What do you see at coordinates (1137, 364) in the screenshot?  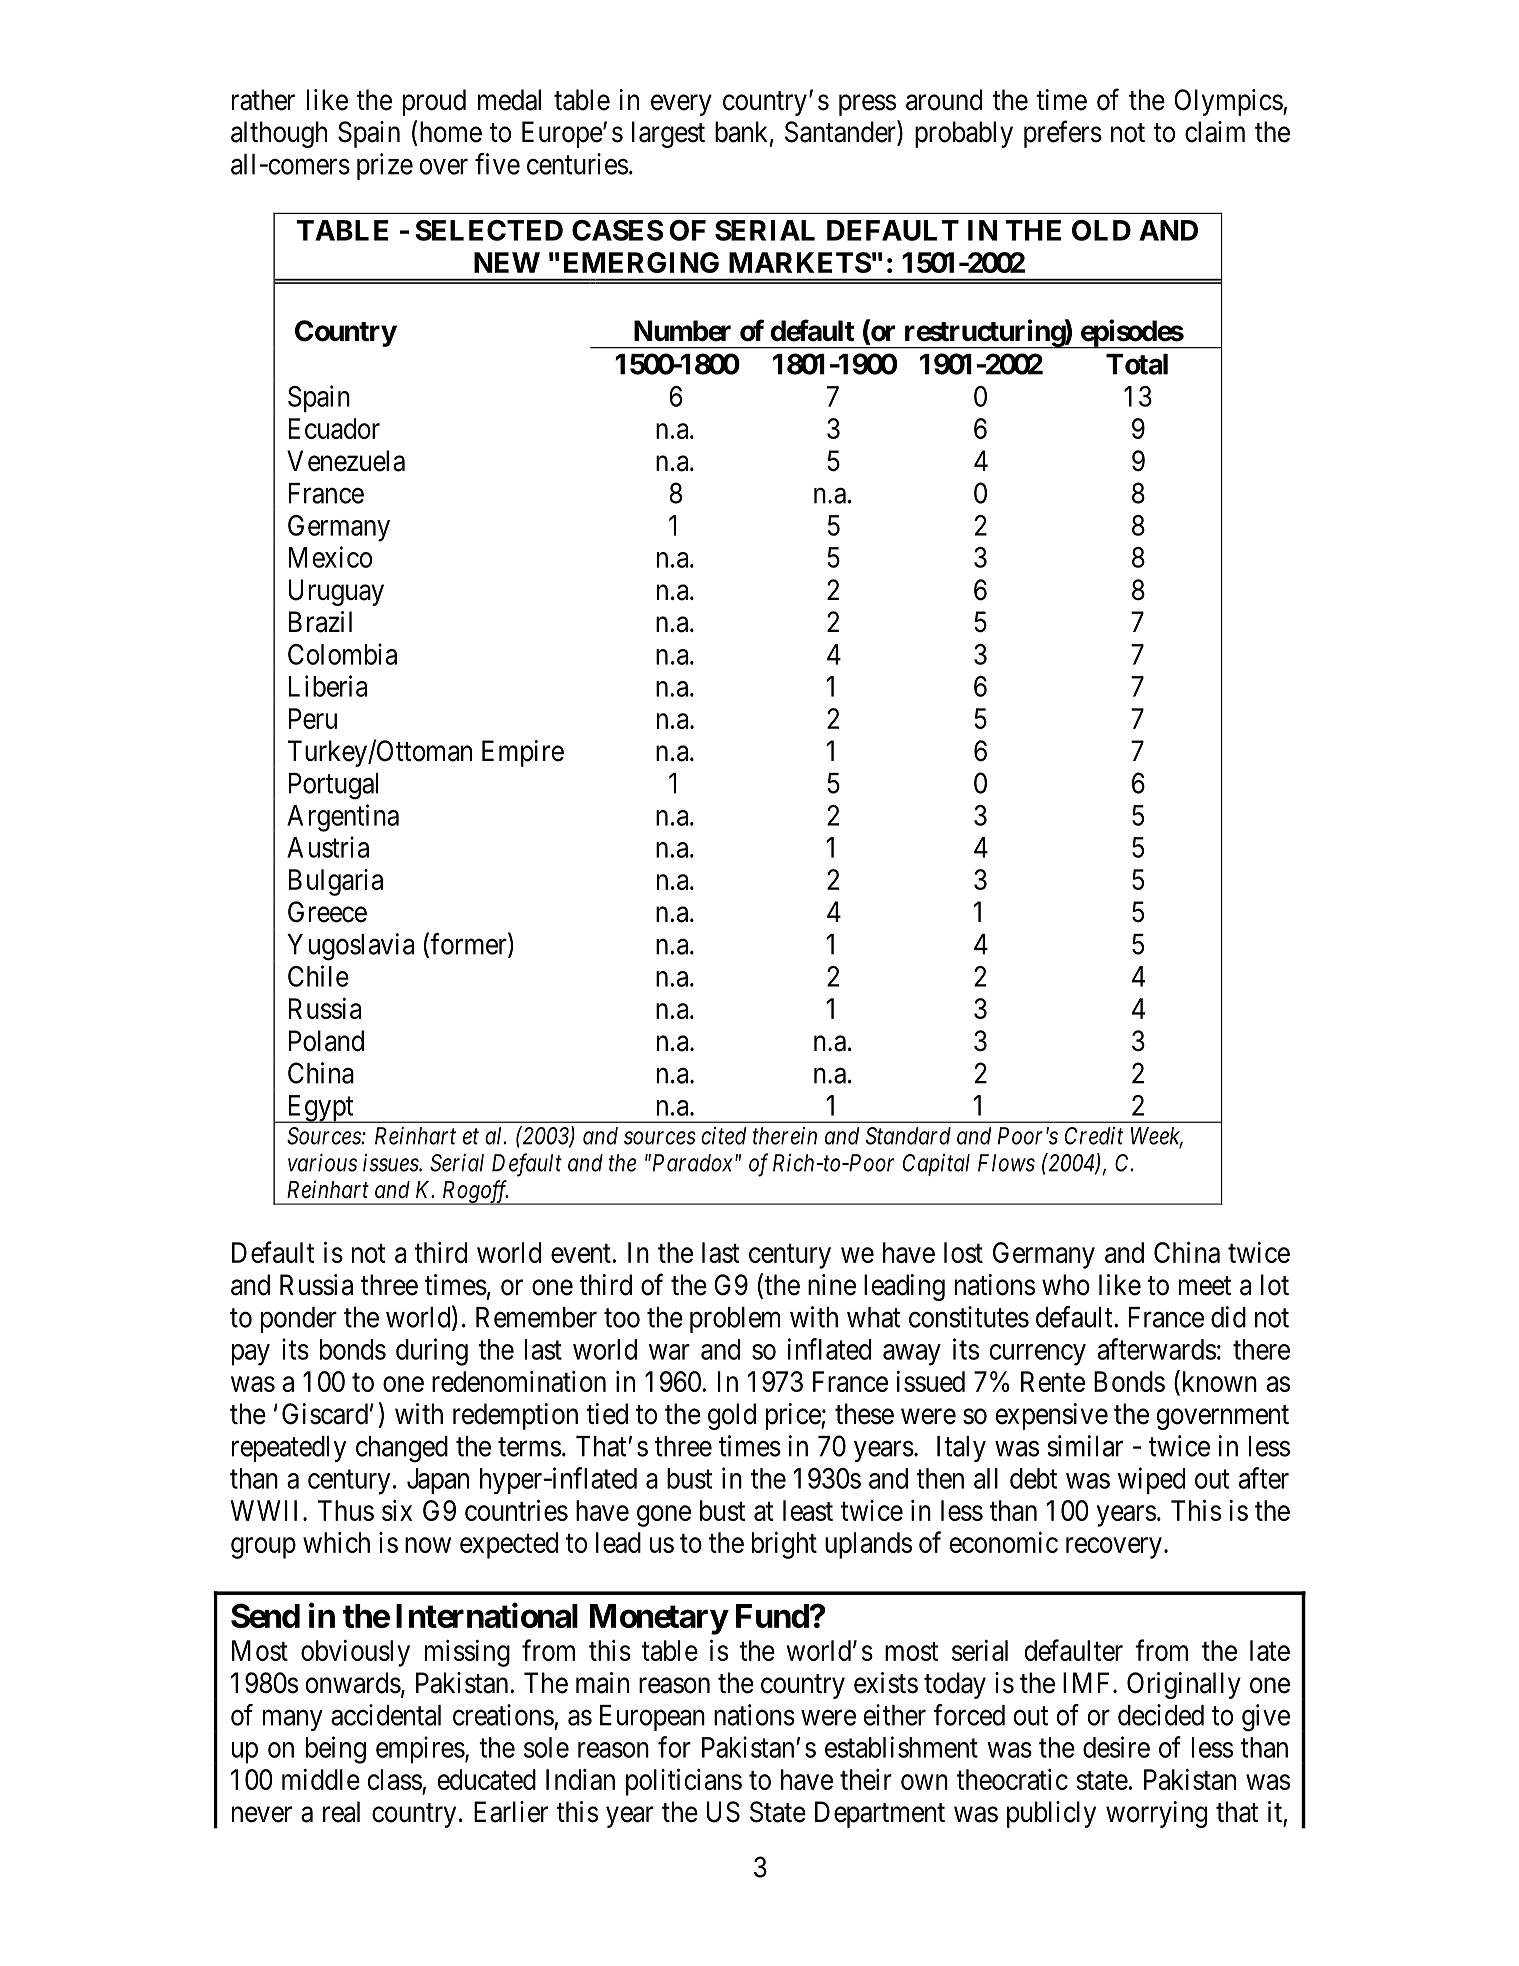 I see `Total` at bounding box center [1137, 364].
